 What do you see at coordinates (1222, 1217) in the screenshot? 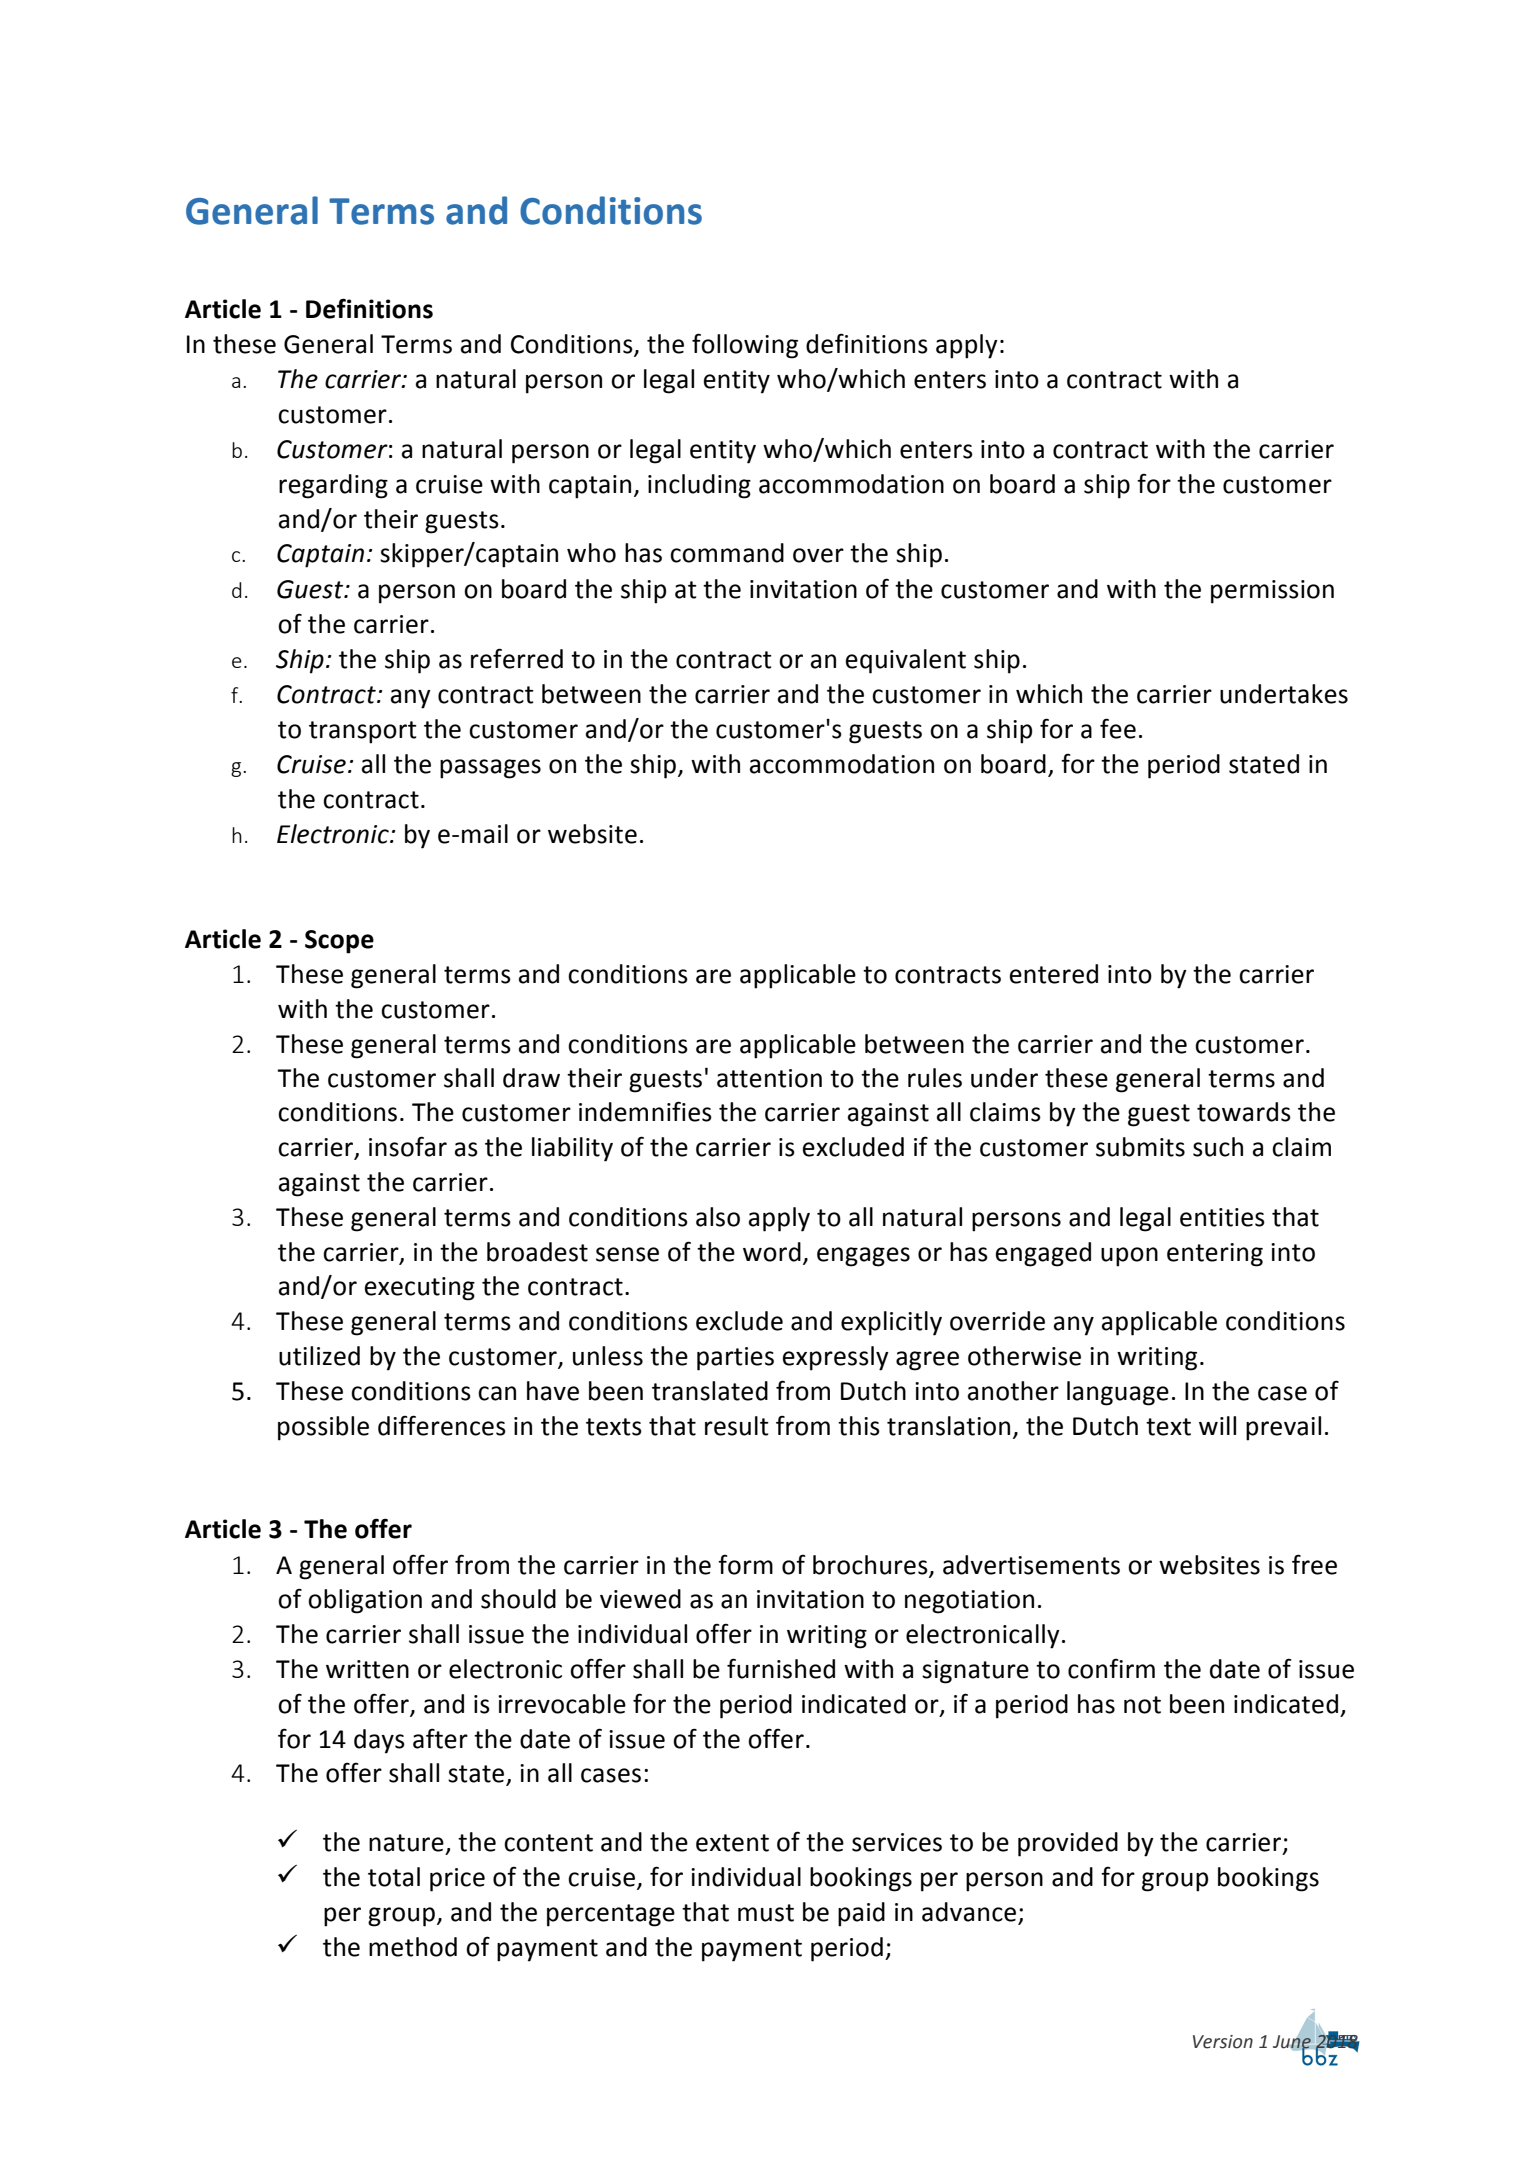
I see `entities` at bounding box center [1222, 1217].
